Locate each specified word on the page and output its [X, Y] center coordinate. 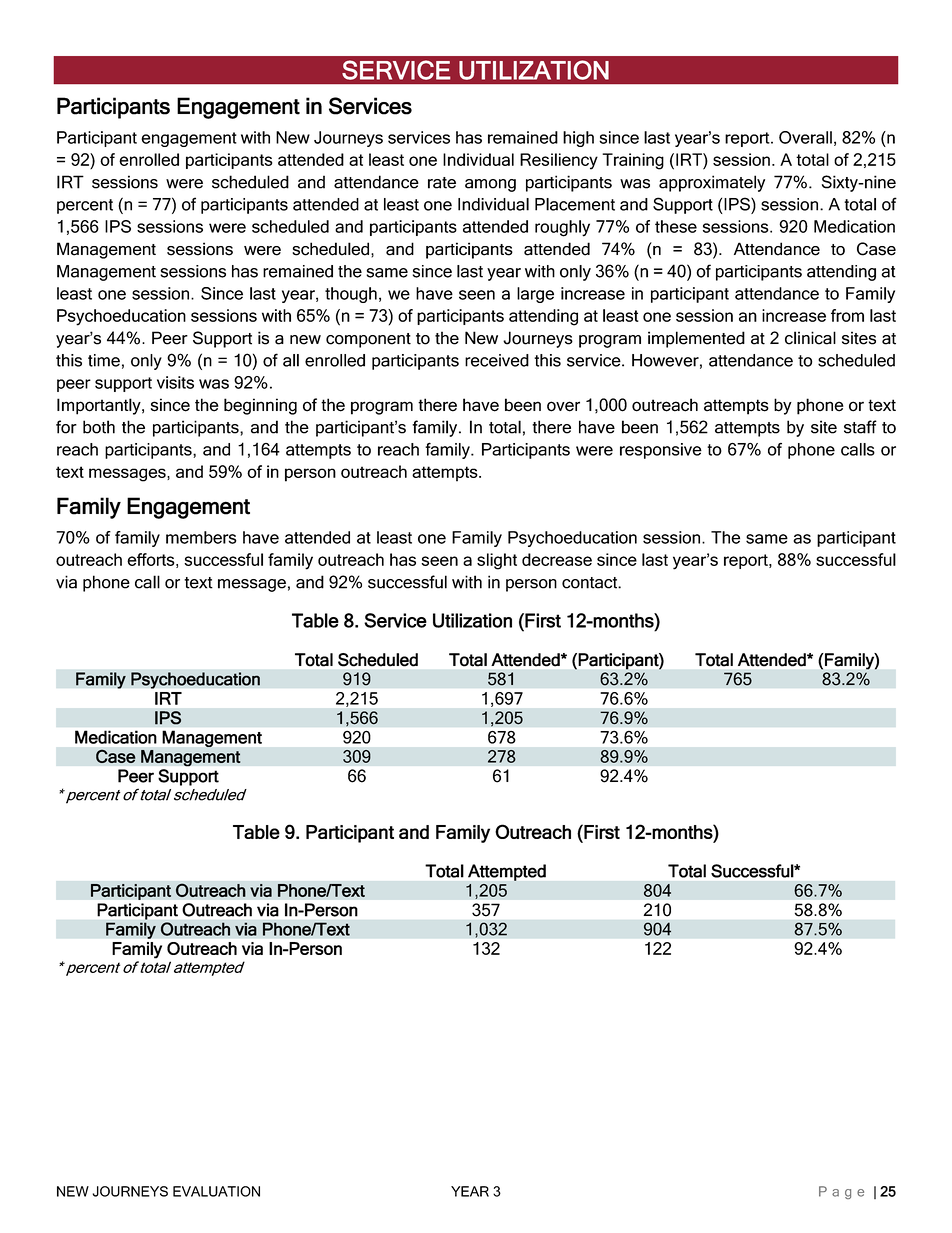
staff [860, 427]
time [104, 360]
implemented [696, 339]
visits [175, 382]
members [201, 537]
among [490, 185]
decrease [557, 559]
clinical [810, 338]
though [351, 295]
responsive [661, 451]
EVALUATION [216, 1191]
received [497, 360]
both [99, 427]
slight [497, 561]
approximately [712, 183]
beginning [260, 406]
